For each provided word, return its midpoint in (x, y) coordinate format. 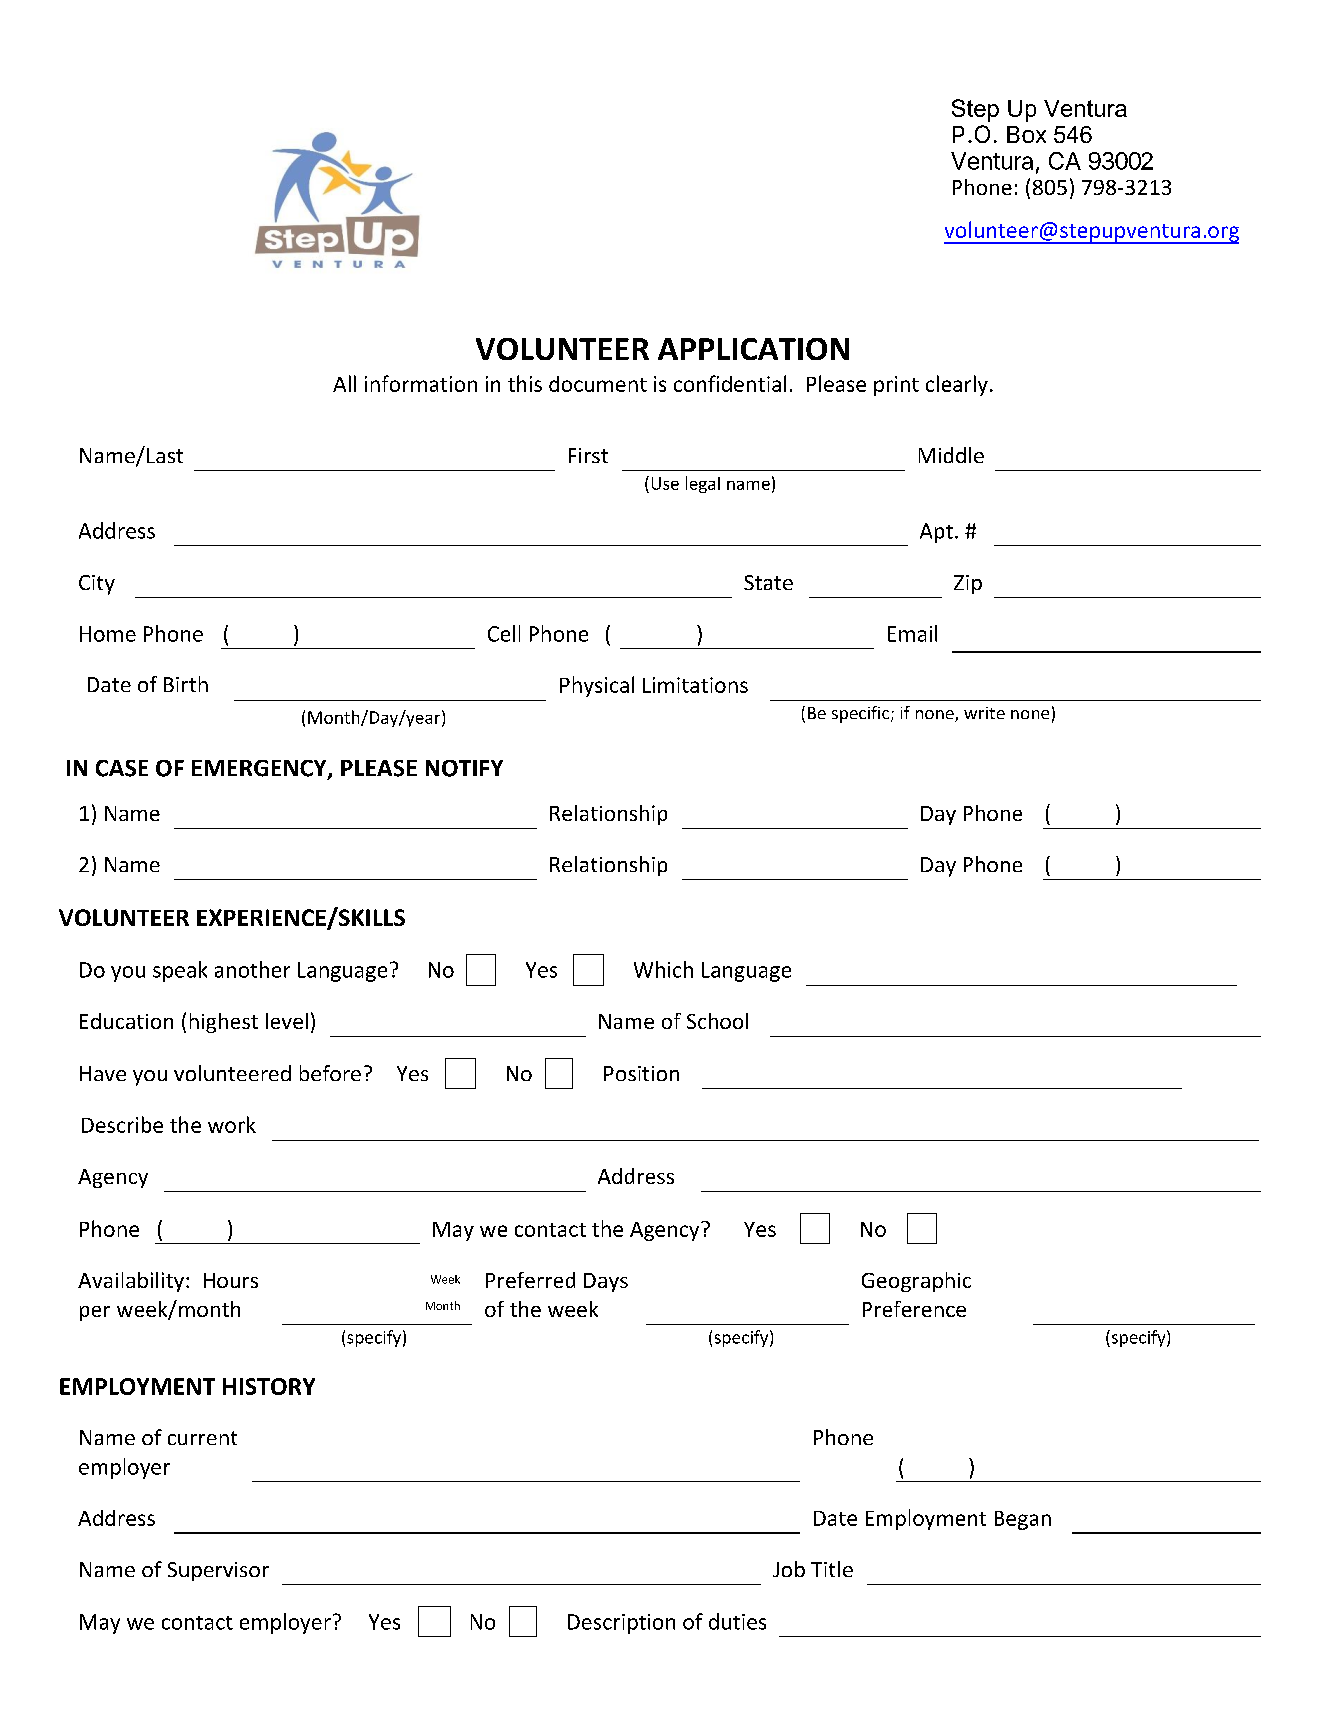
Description (621, 1624)
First (588, 455)
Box (1026, 134)
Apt (936, 533)
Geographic (916, 1282)
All (344, 383)
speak (180, 971)
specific (862, 714)
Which (663, 969)
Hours (231, 1280)
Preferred (530, 1280)
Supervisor (218, 1571)
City (97, 585)
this (525, 383)
